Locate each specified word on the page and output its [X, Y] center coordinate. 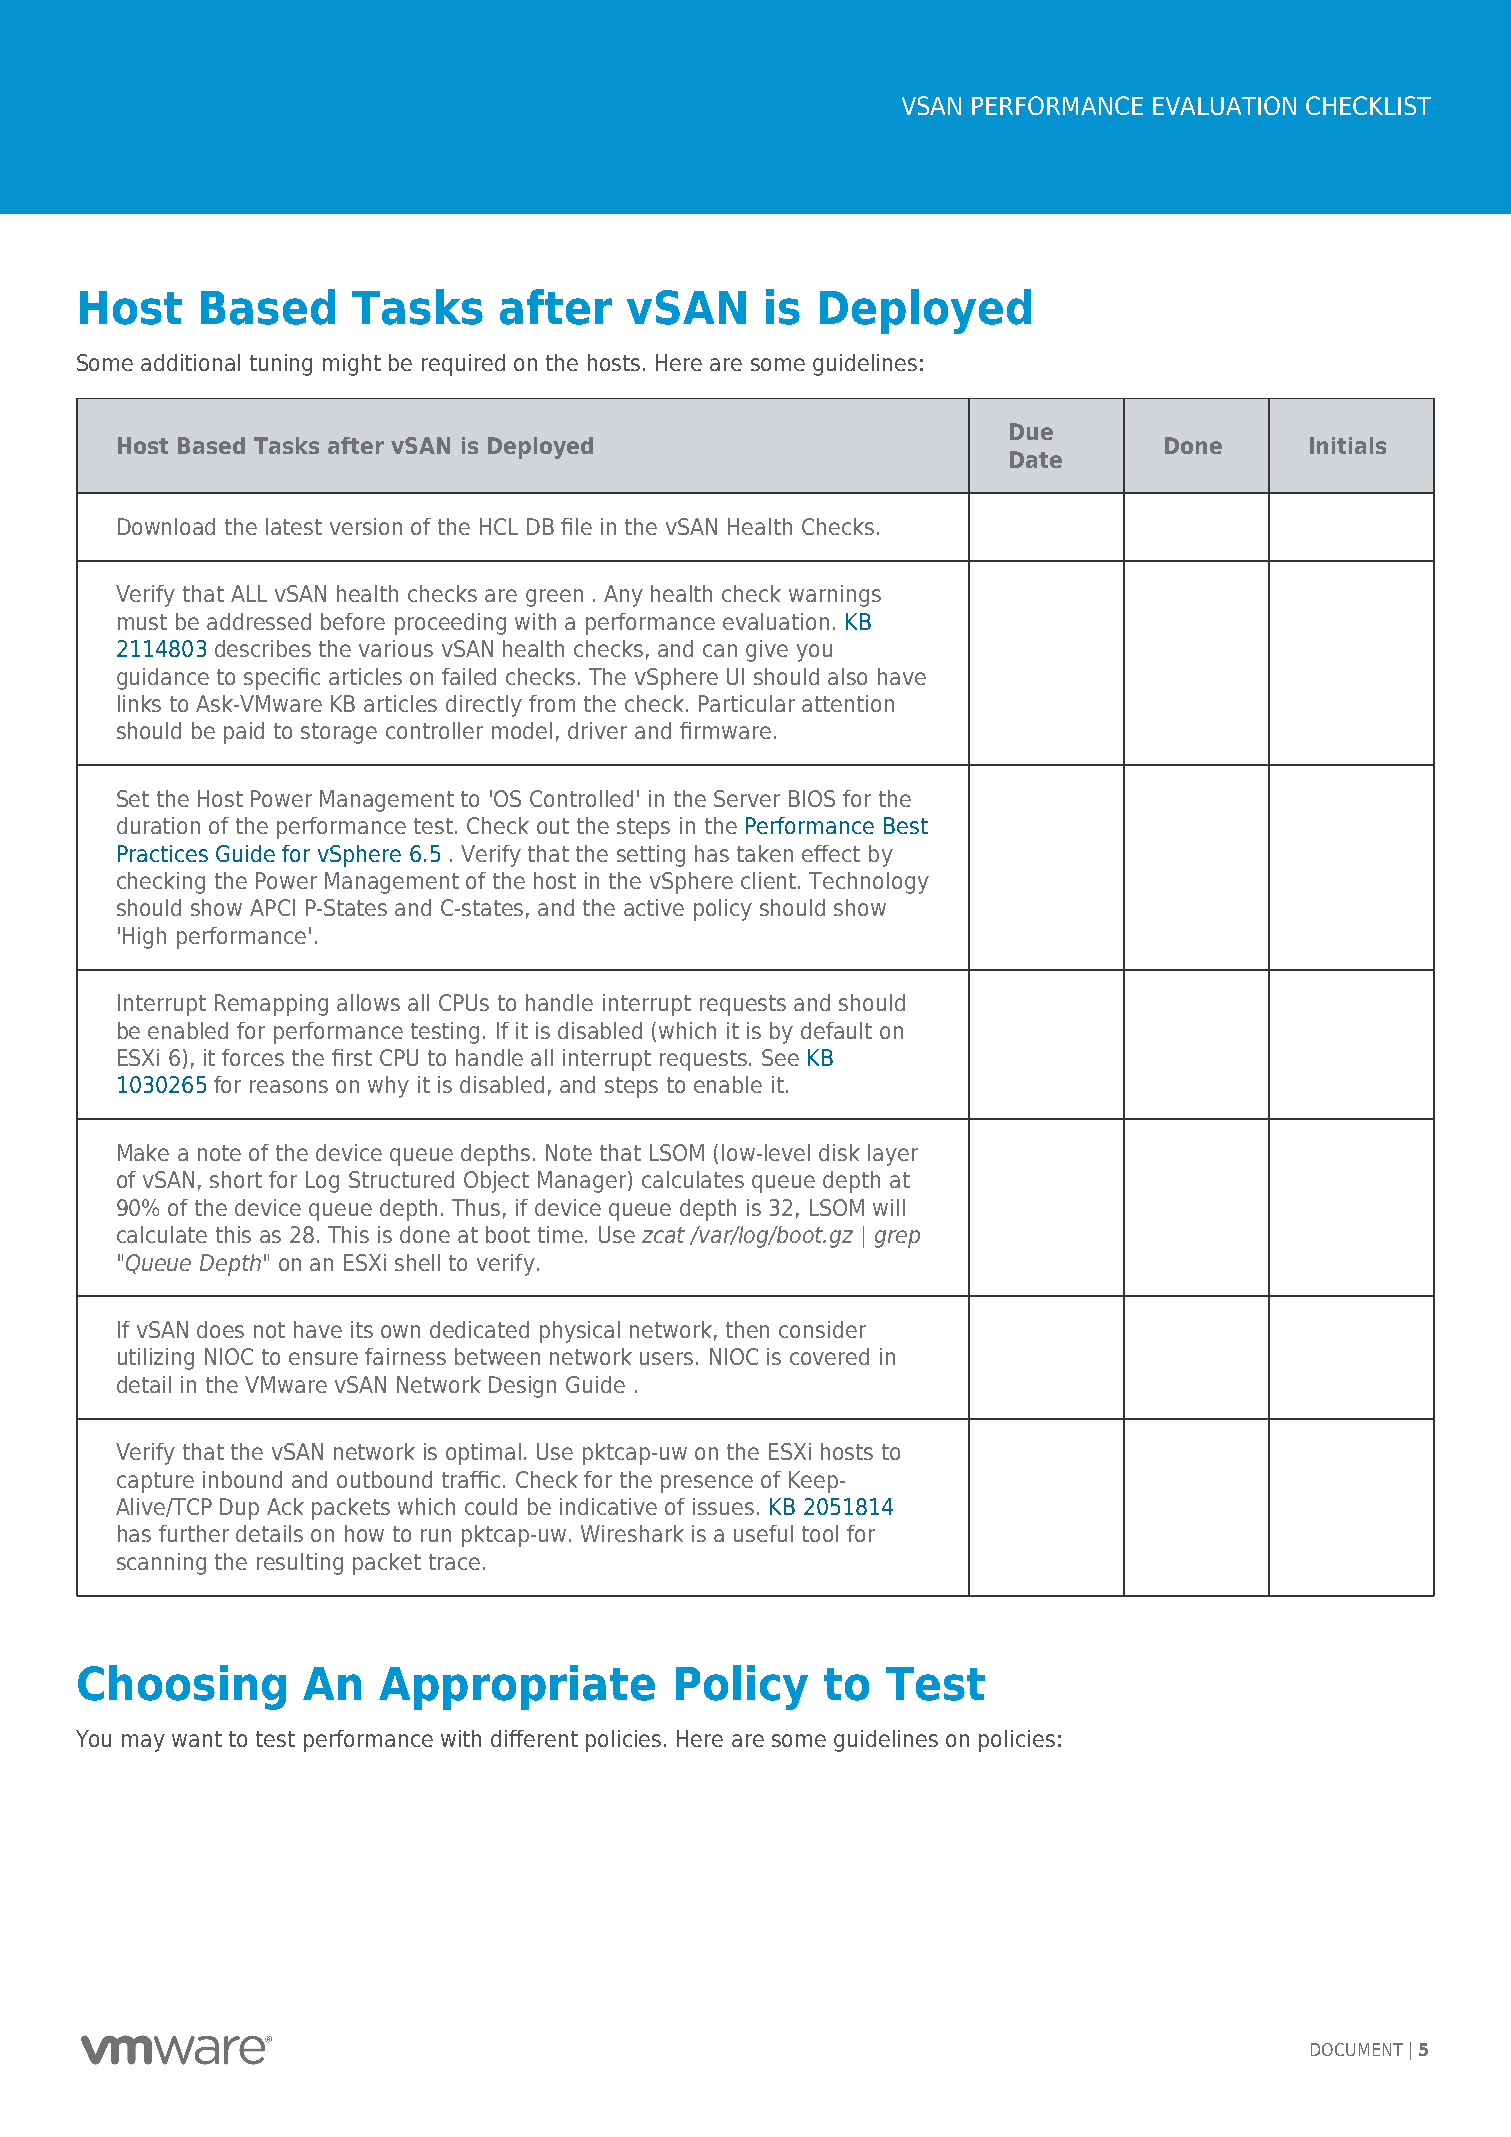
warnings [835, 596]
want [197, 1739]
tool [820, 1533]
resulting [300, 1564]
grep [897, 1239]
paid [244, 733]
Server [747, 798]
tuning [281, 365]
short [236, 1179]
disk [839, 1152]
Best [906, 825]
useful [763, 1533]
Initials [1348, 445]
